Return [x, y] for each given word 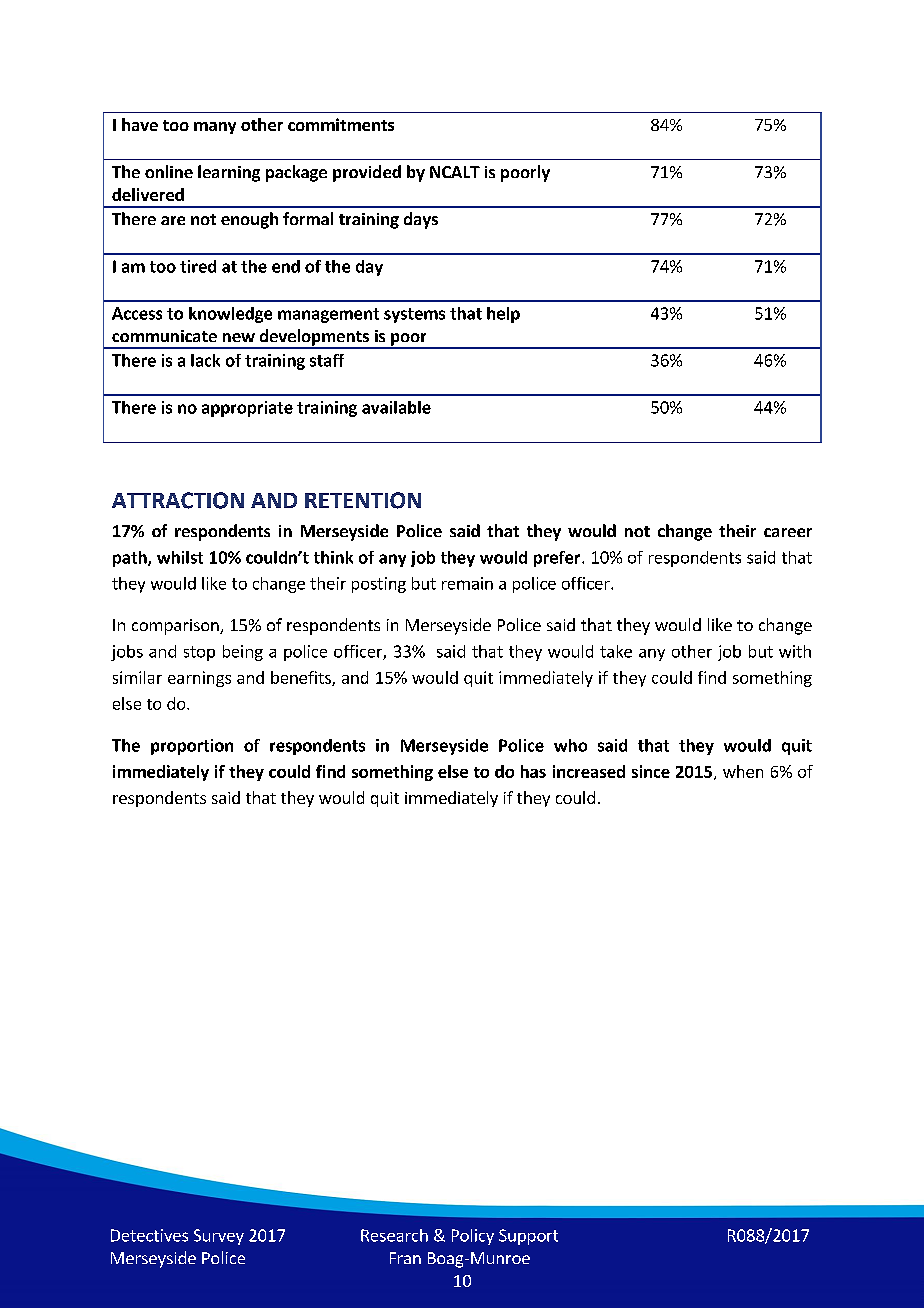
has [533, 771]
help [503, 315]
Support [528, 1237]
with [795, 651]
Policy [473, 1237]
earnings [199, 679]
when [743, 771]
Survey [219, 1237]
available [396, 407]
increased [589, 771]
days [421, 220]
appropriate [247, 409]
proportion [192, 747]
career [788, 532]
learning [229, 173]
